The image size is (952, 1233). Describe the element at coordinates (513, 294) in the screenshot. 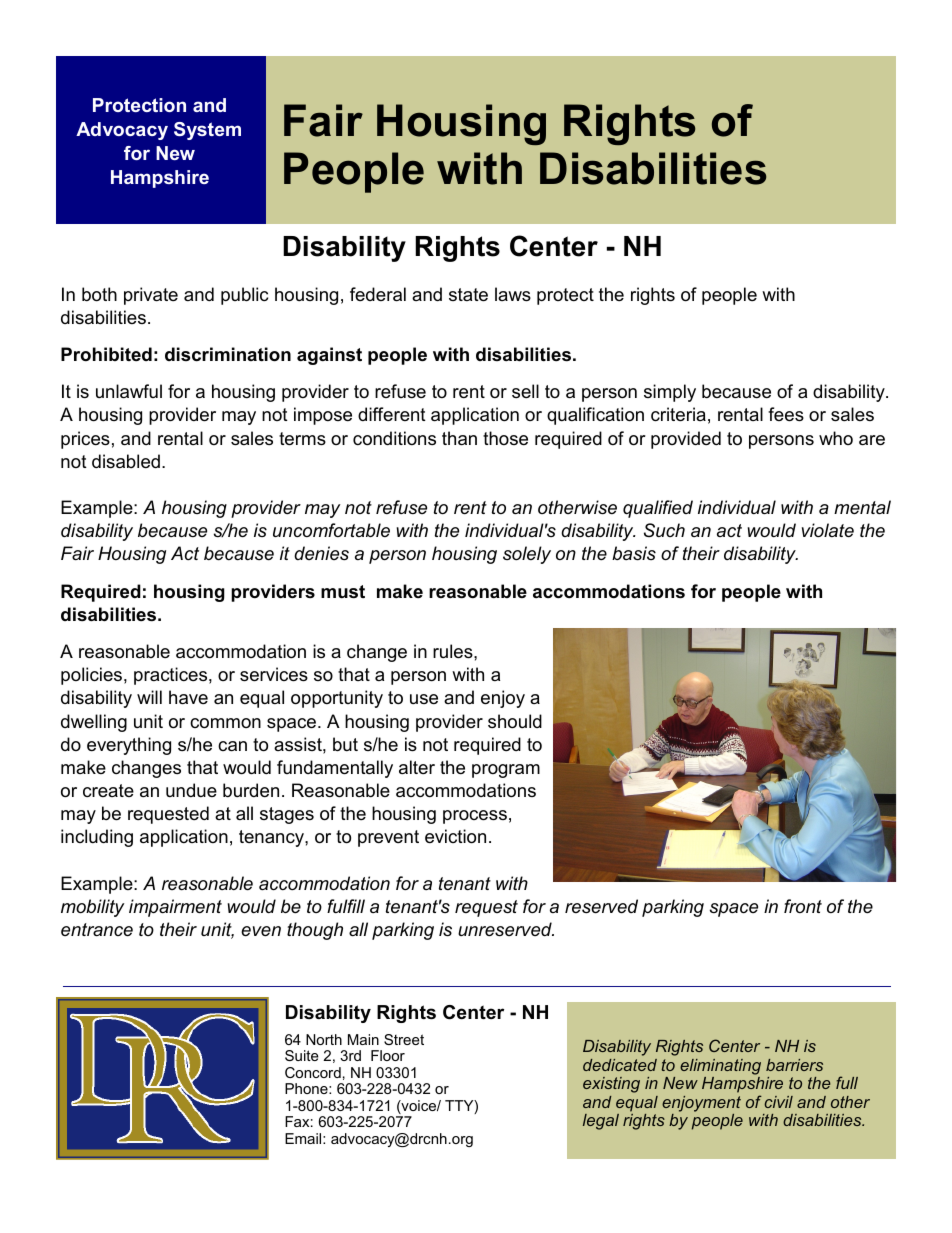

I see `laws` at that location.
